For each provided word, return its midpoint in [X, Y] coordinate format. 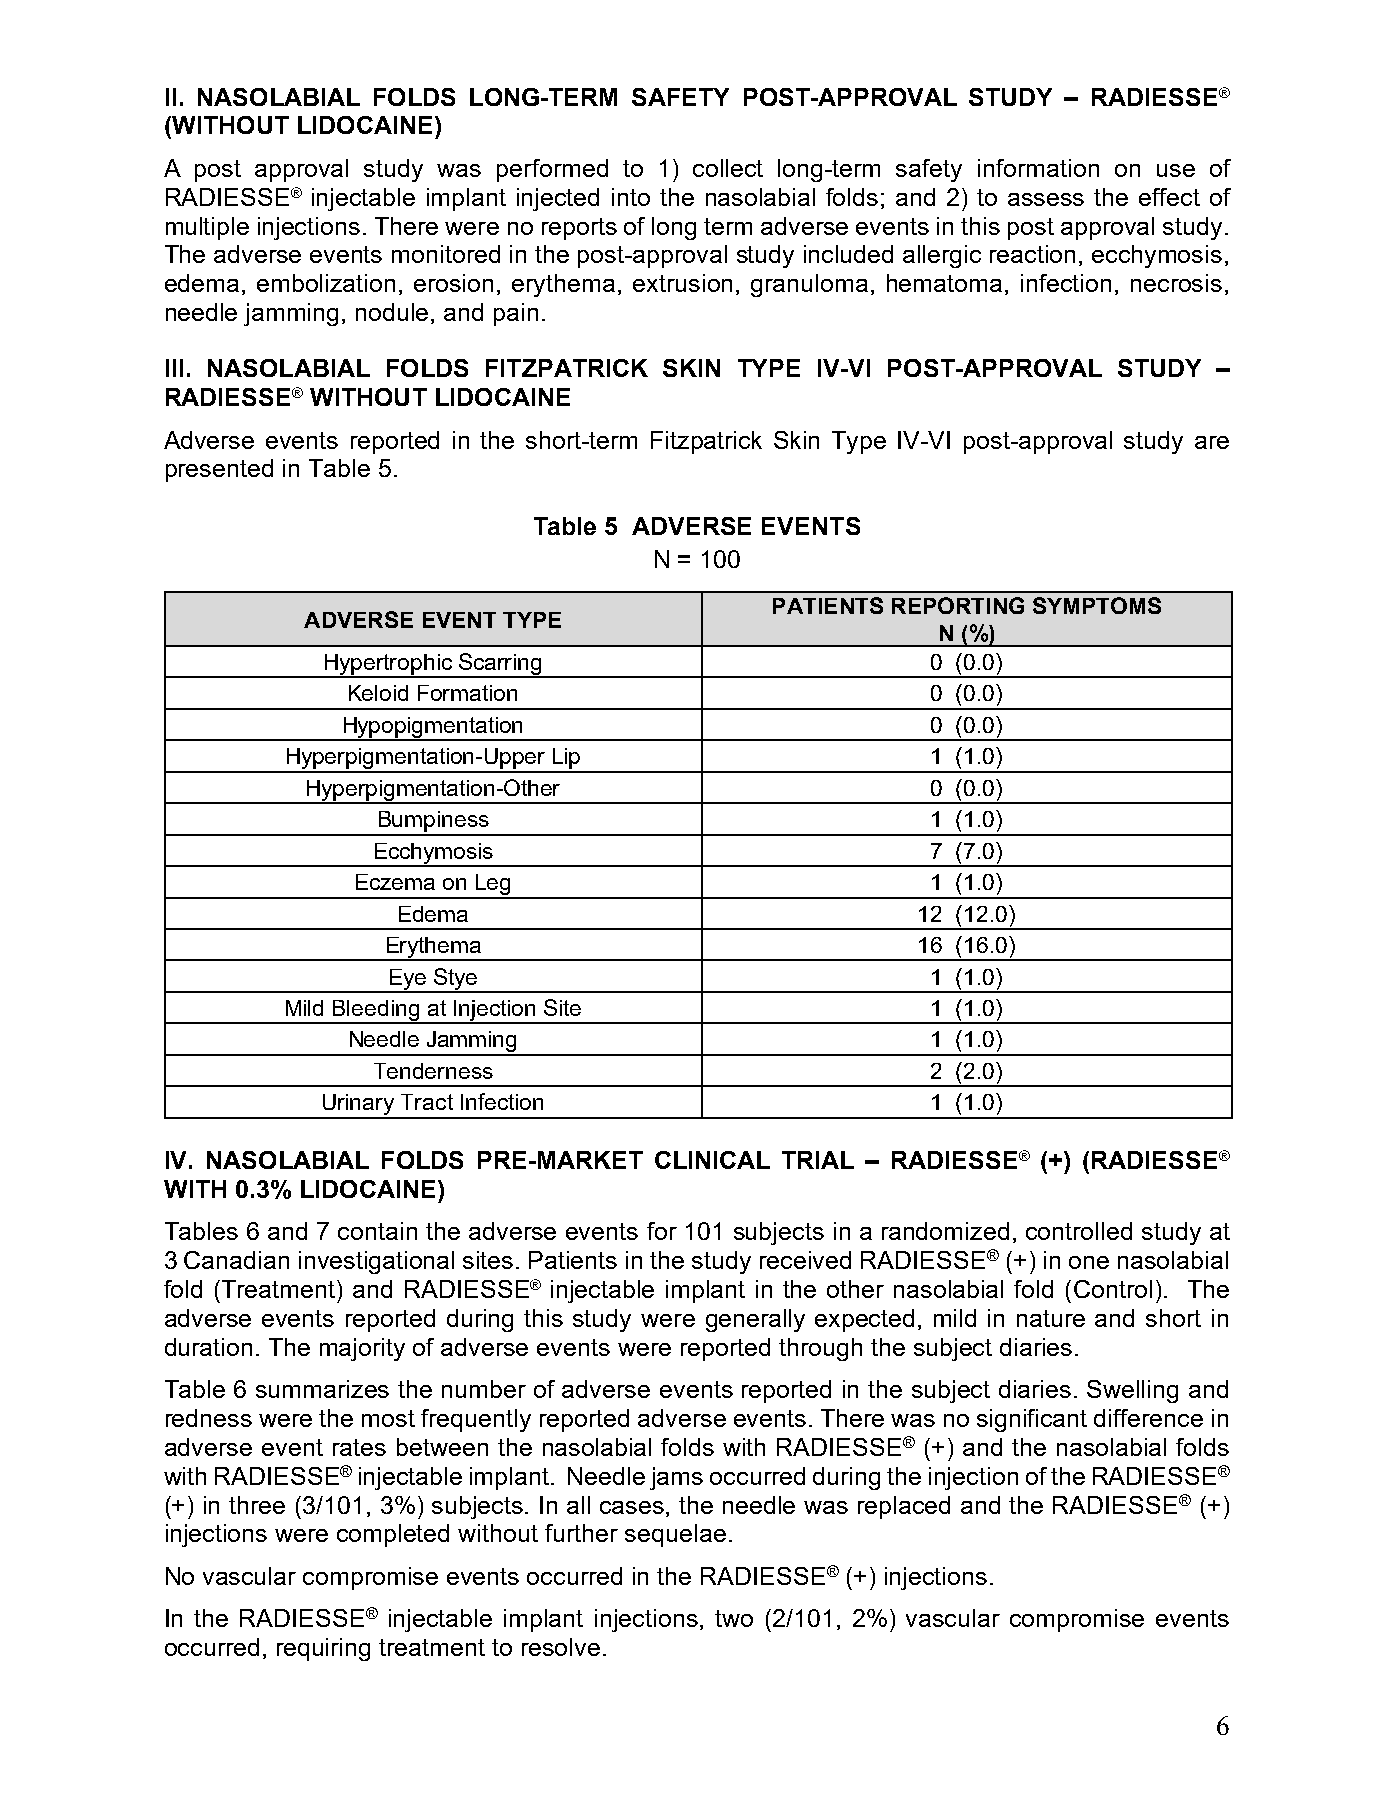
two [734, 1618]
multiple [207, 228]
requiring [323, 1649]
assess [1046, 199]
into [631, 197]
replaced [904, 1507]
